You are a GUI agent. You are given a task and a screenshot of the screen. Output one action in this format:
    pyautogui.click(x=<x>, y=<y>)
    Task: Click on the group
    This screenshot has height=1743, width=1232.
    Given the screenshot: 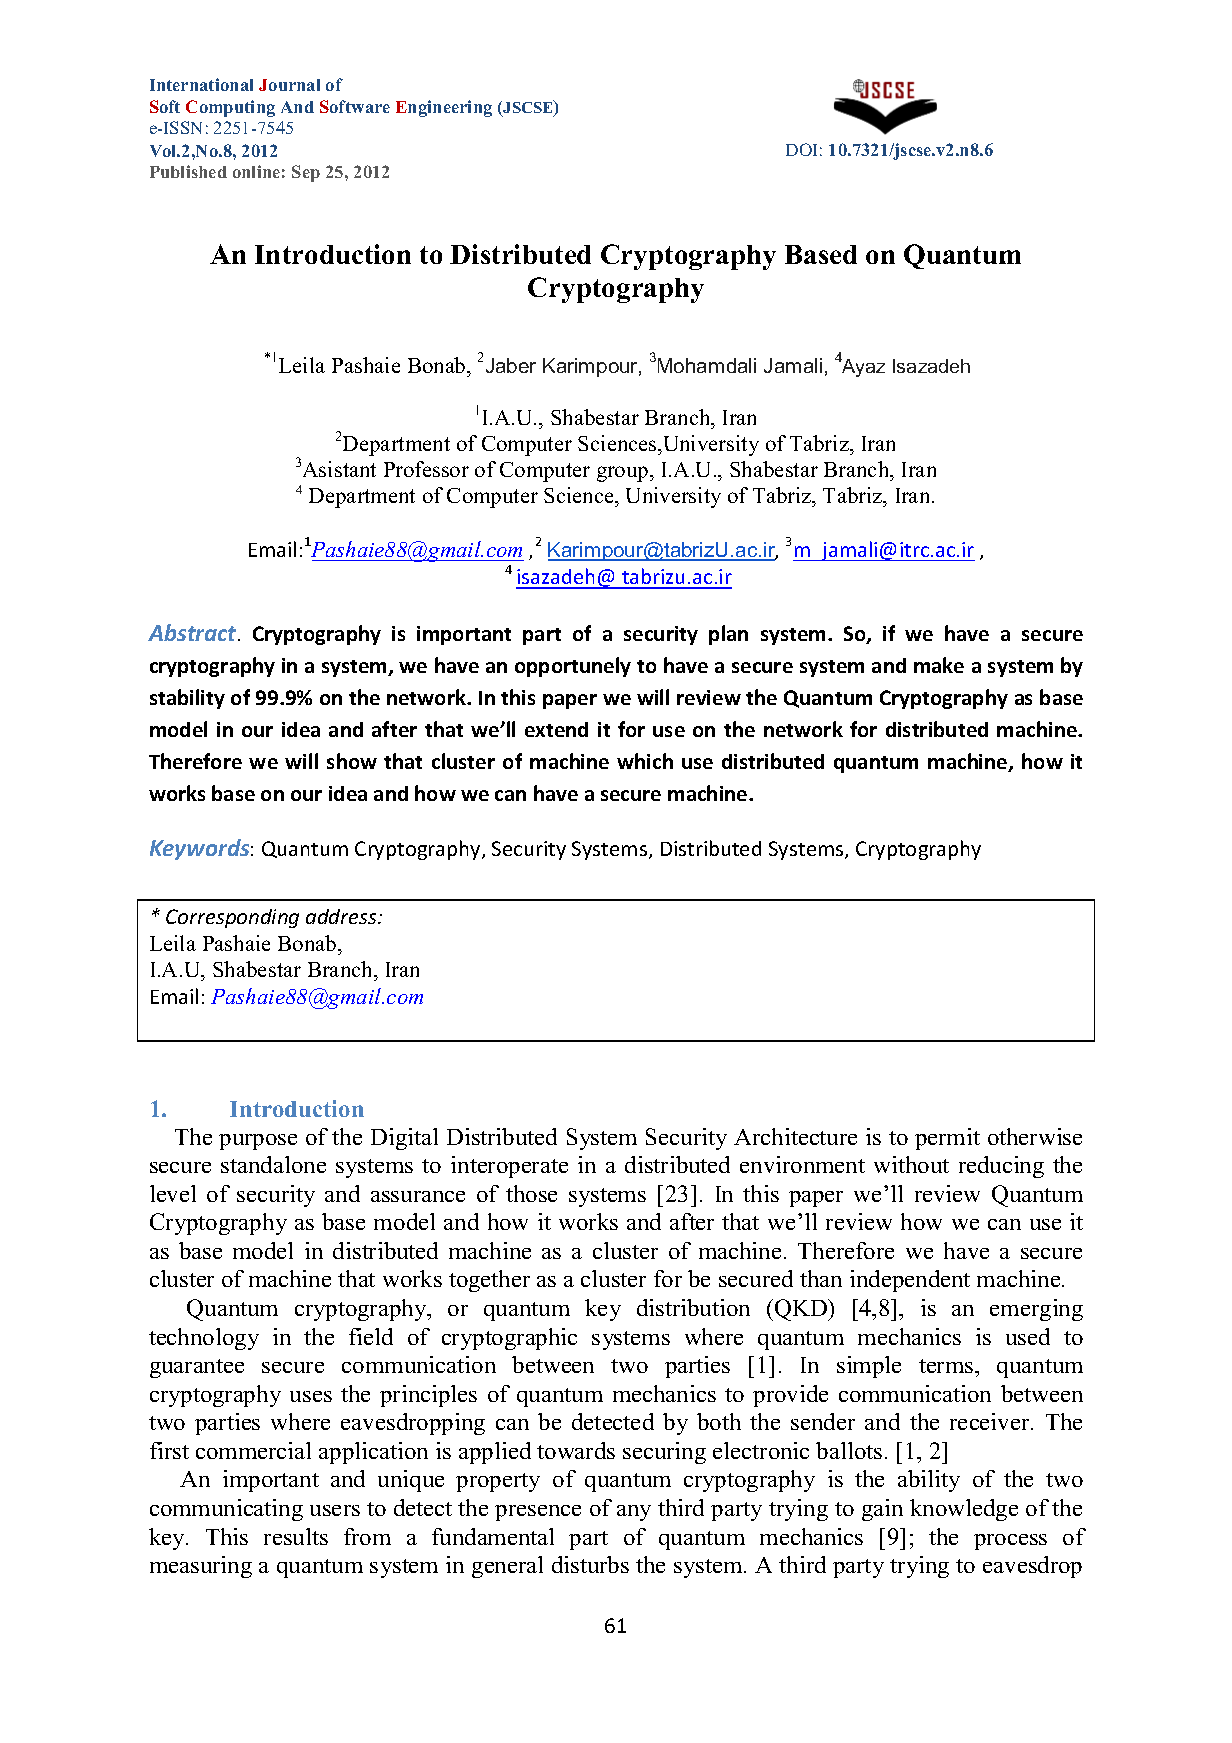 What is the action you would take?
    pyautogui.click(x=624, y=474)
